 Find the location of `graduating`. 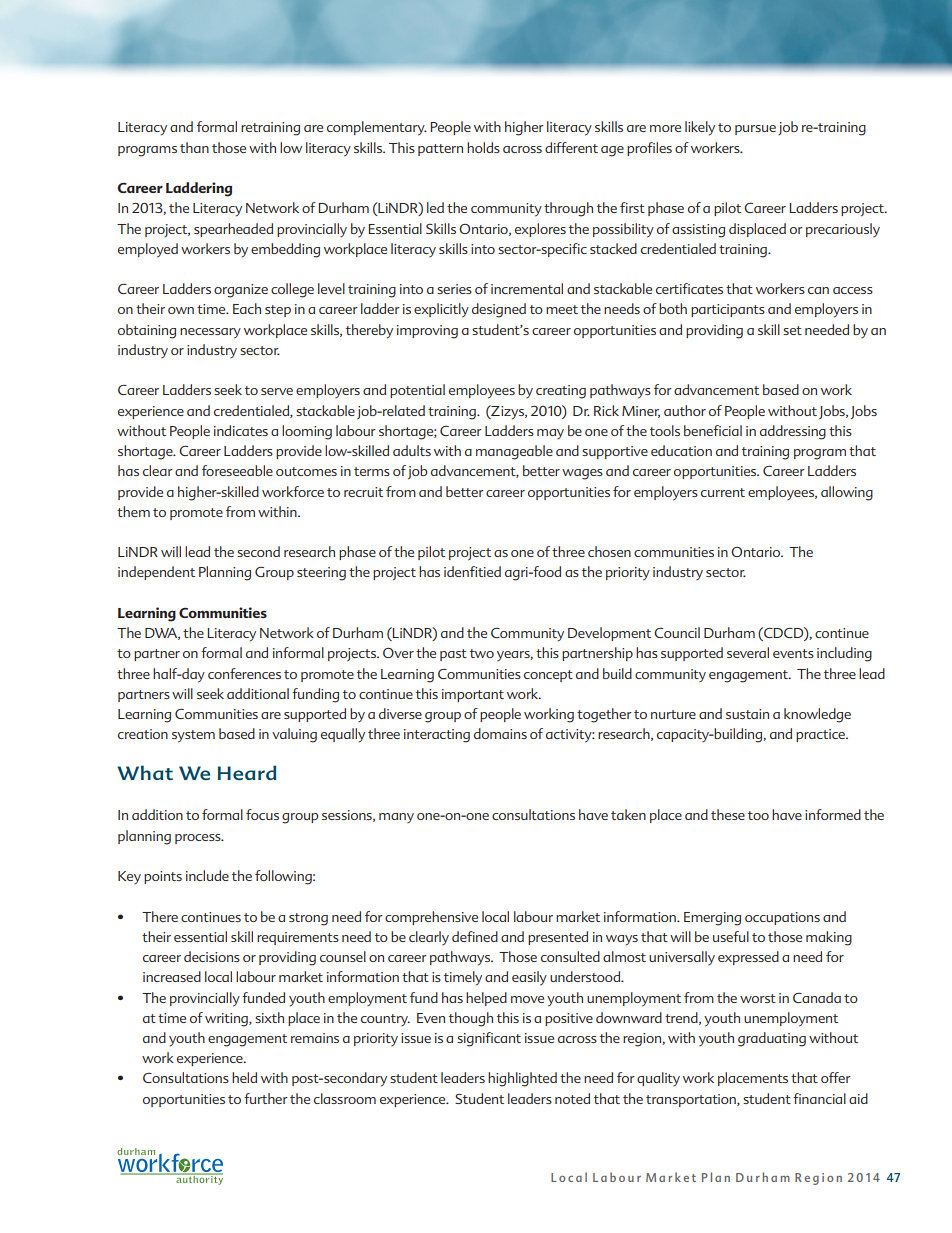

graduating is located at coordinates (772, 1039).
